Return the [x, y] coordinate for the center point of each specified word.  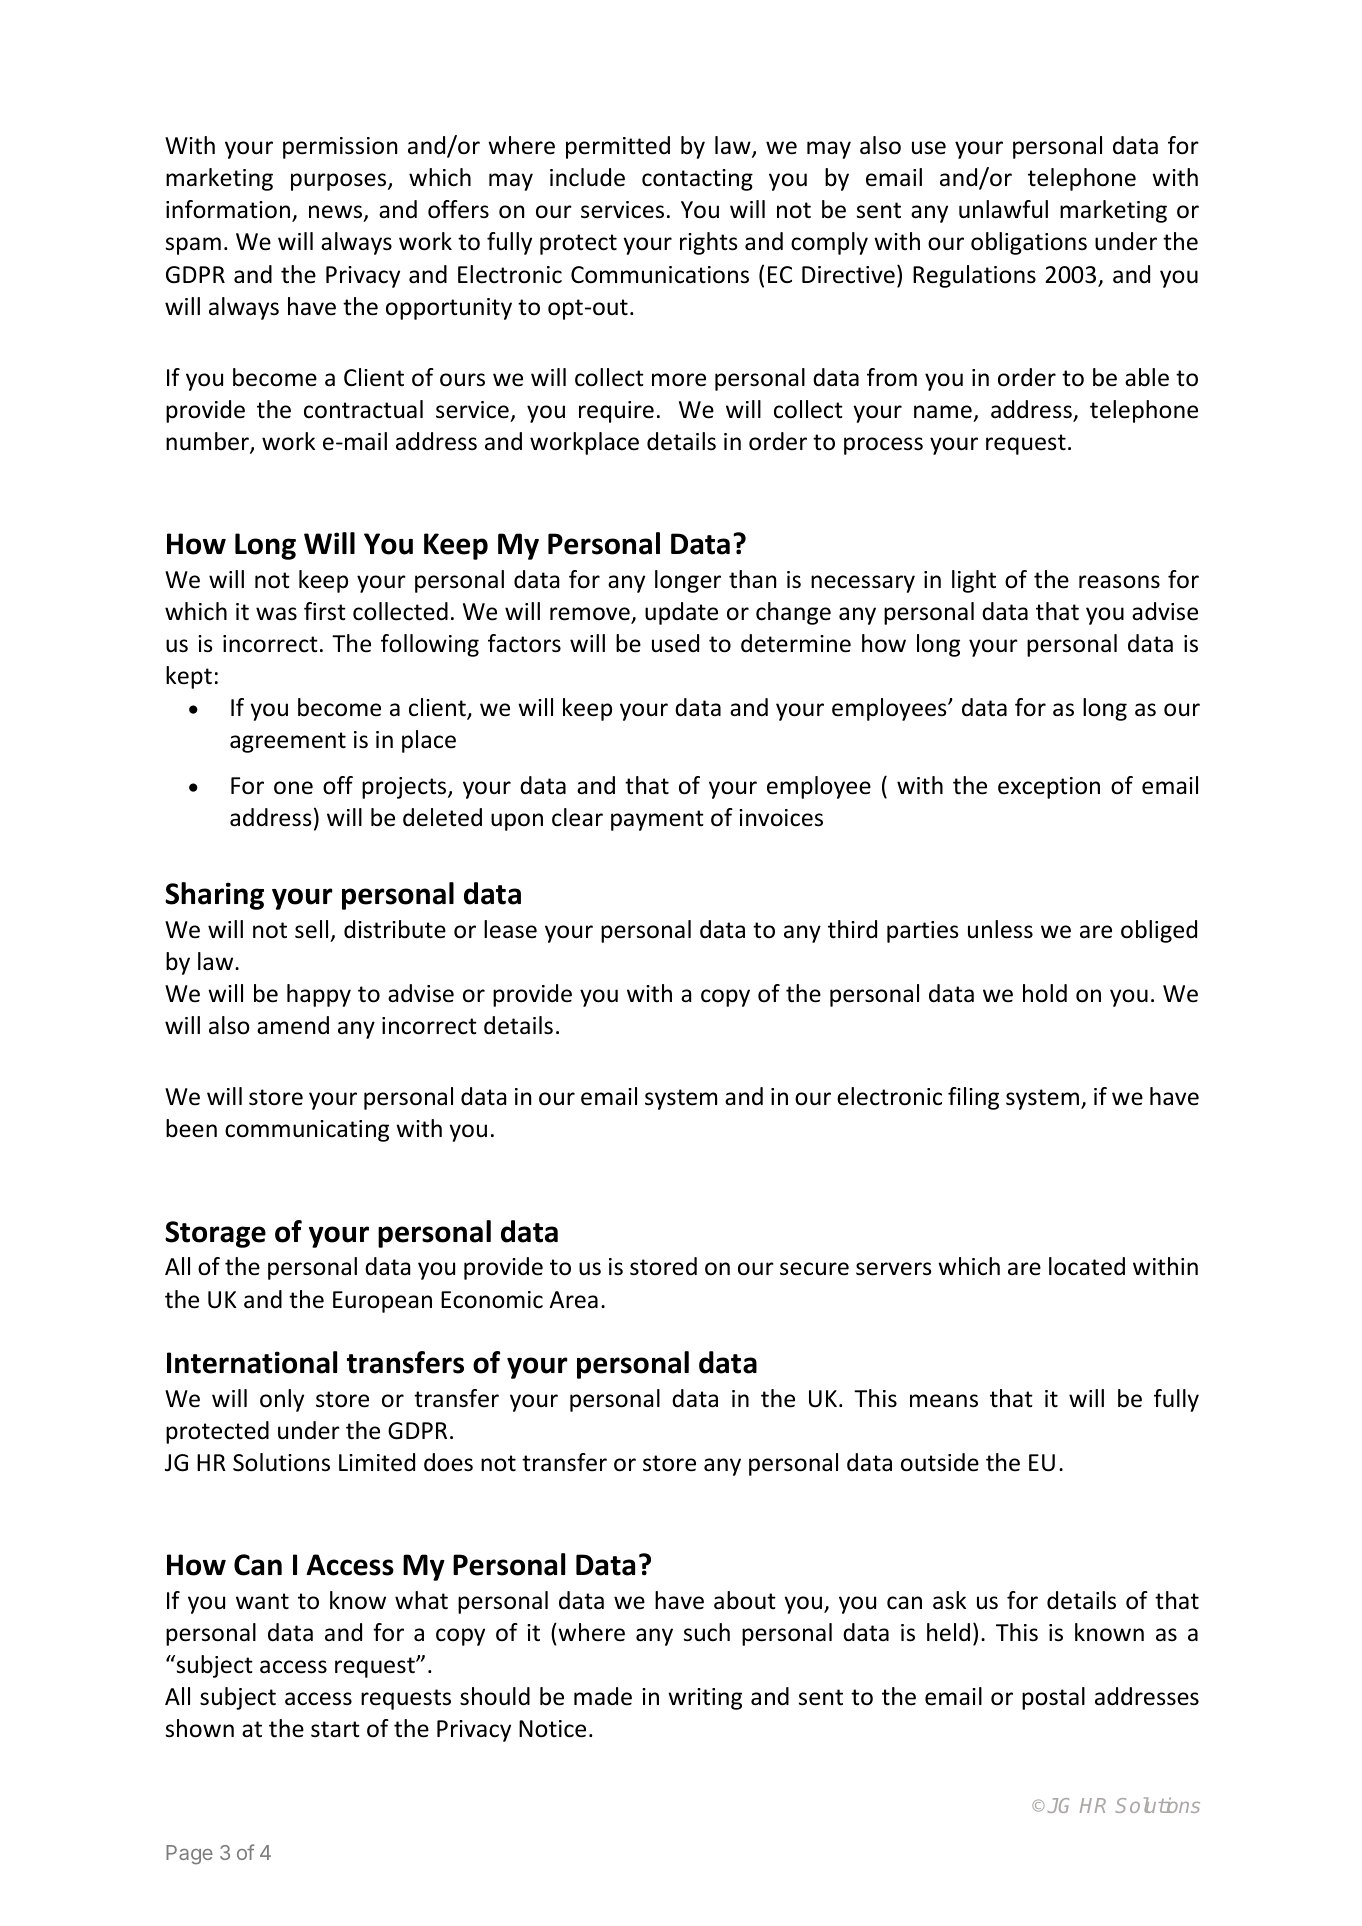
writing [705, 1699]
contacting [697, 180]
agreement [288, 742]
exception [1049, 788]
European [382, 1302]
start [335, 1729]
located [1087, 1266]
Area [573, 1300]
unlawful [1003, 209]
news [336, 213]
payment [657, 820]
